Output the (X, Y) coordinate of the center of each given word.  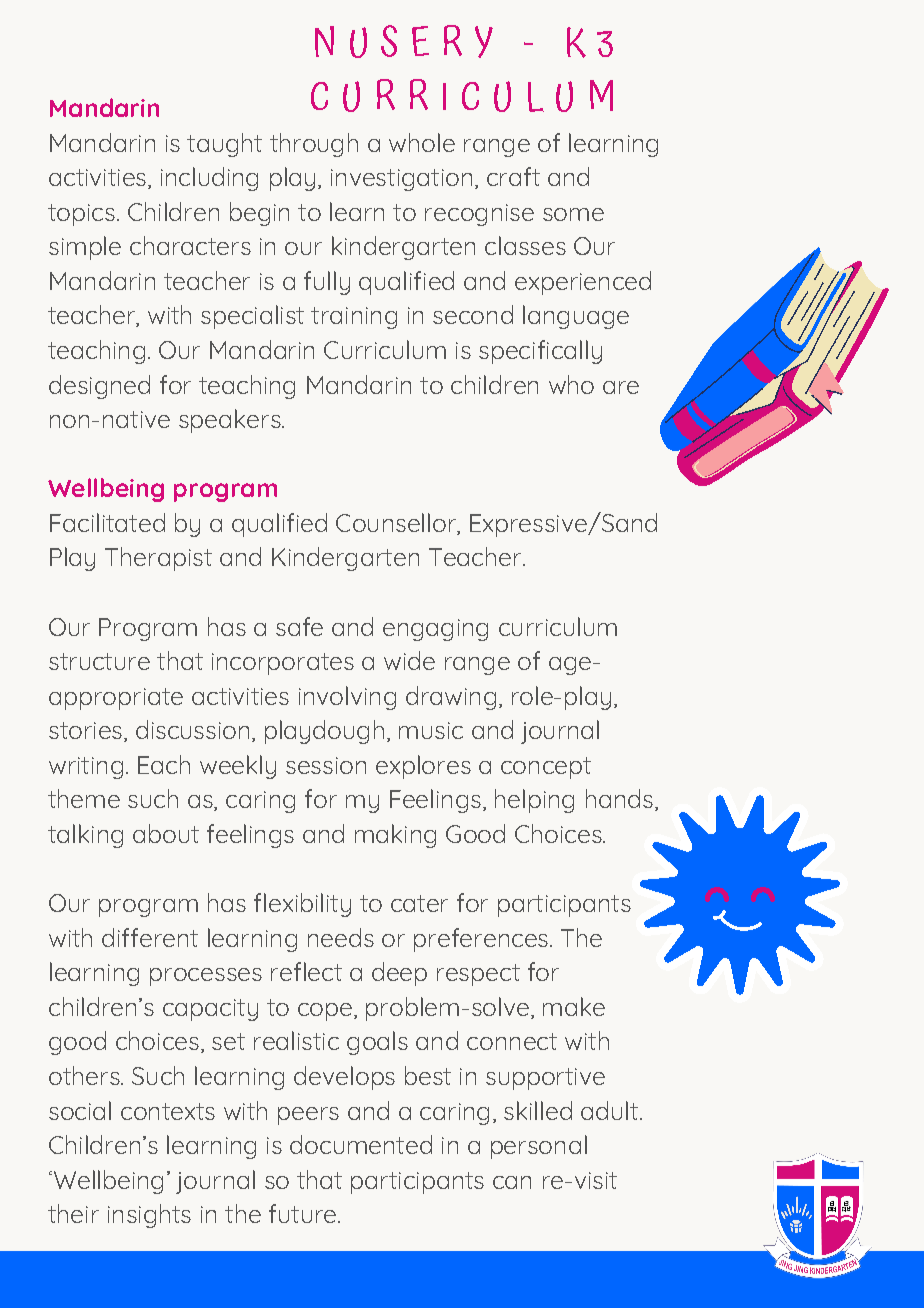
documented (361, 1144)
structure (99, 661)
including (209, 179)
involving (347, 698)
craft (513, 176)
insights (149, 1216)
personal (539, 1147)
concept (546, 768)
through (314, 145)
